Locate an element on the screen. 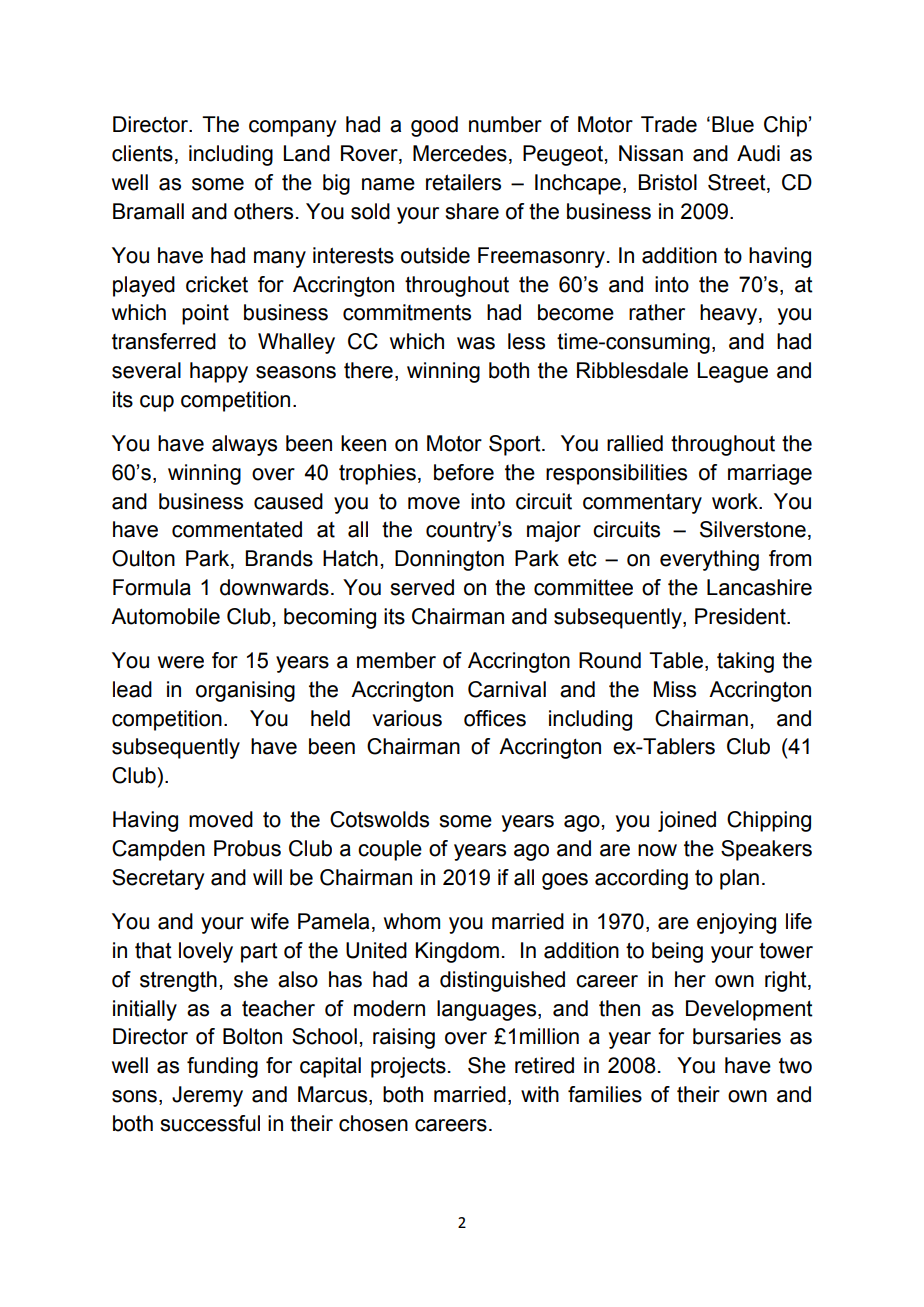 This screenshot has height=1307, width=924. League is located at coordinates (733, 372).
